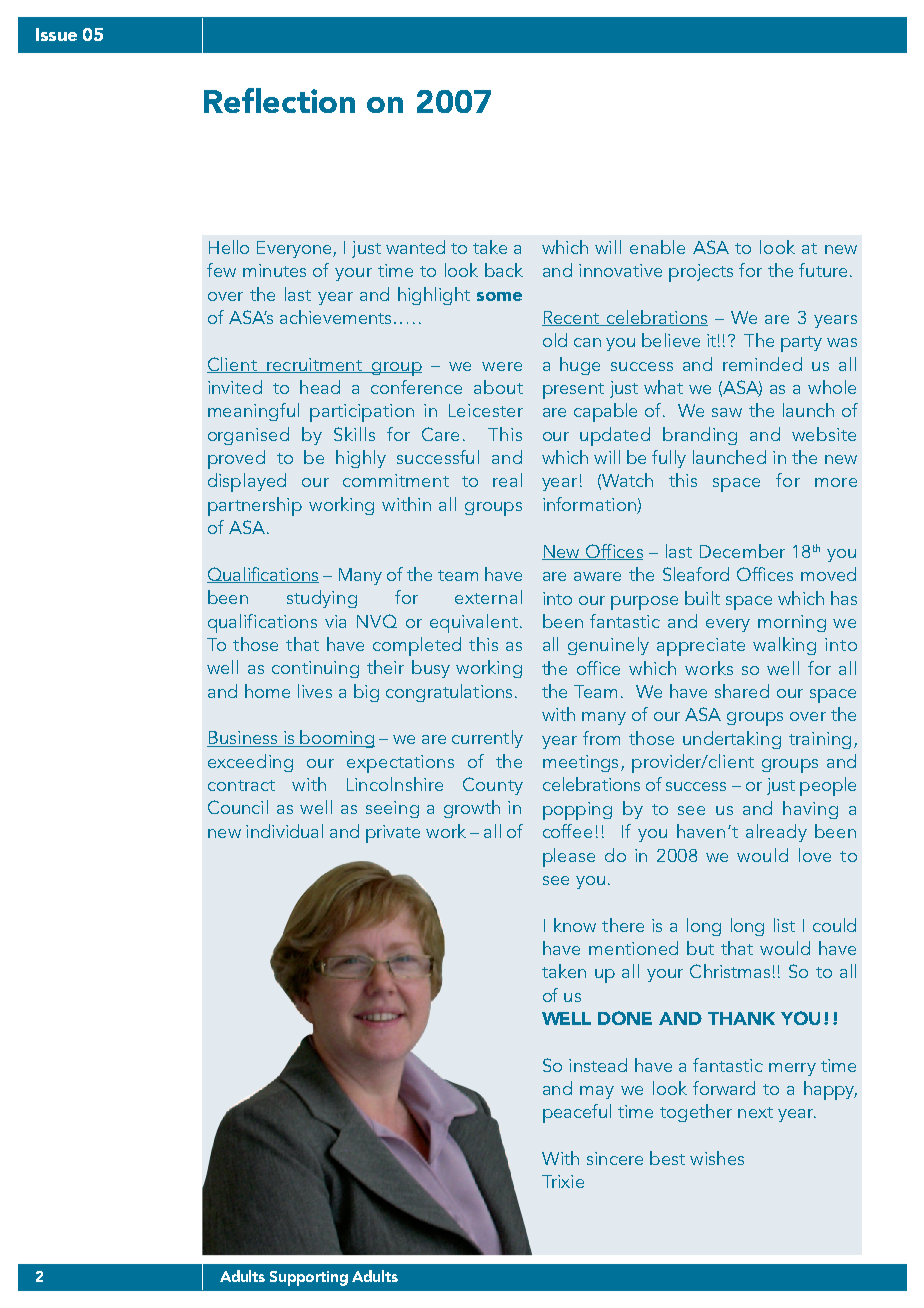  I want to click on Issue, so click(56, 34).
